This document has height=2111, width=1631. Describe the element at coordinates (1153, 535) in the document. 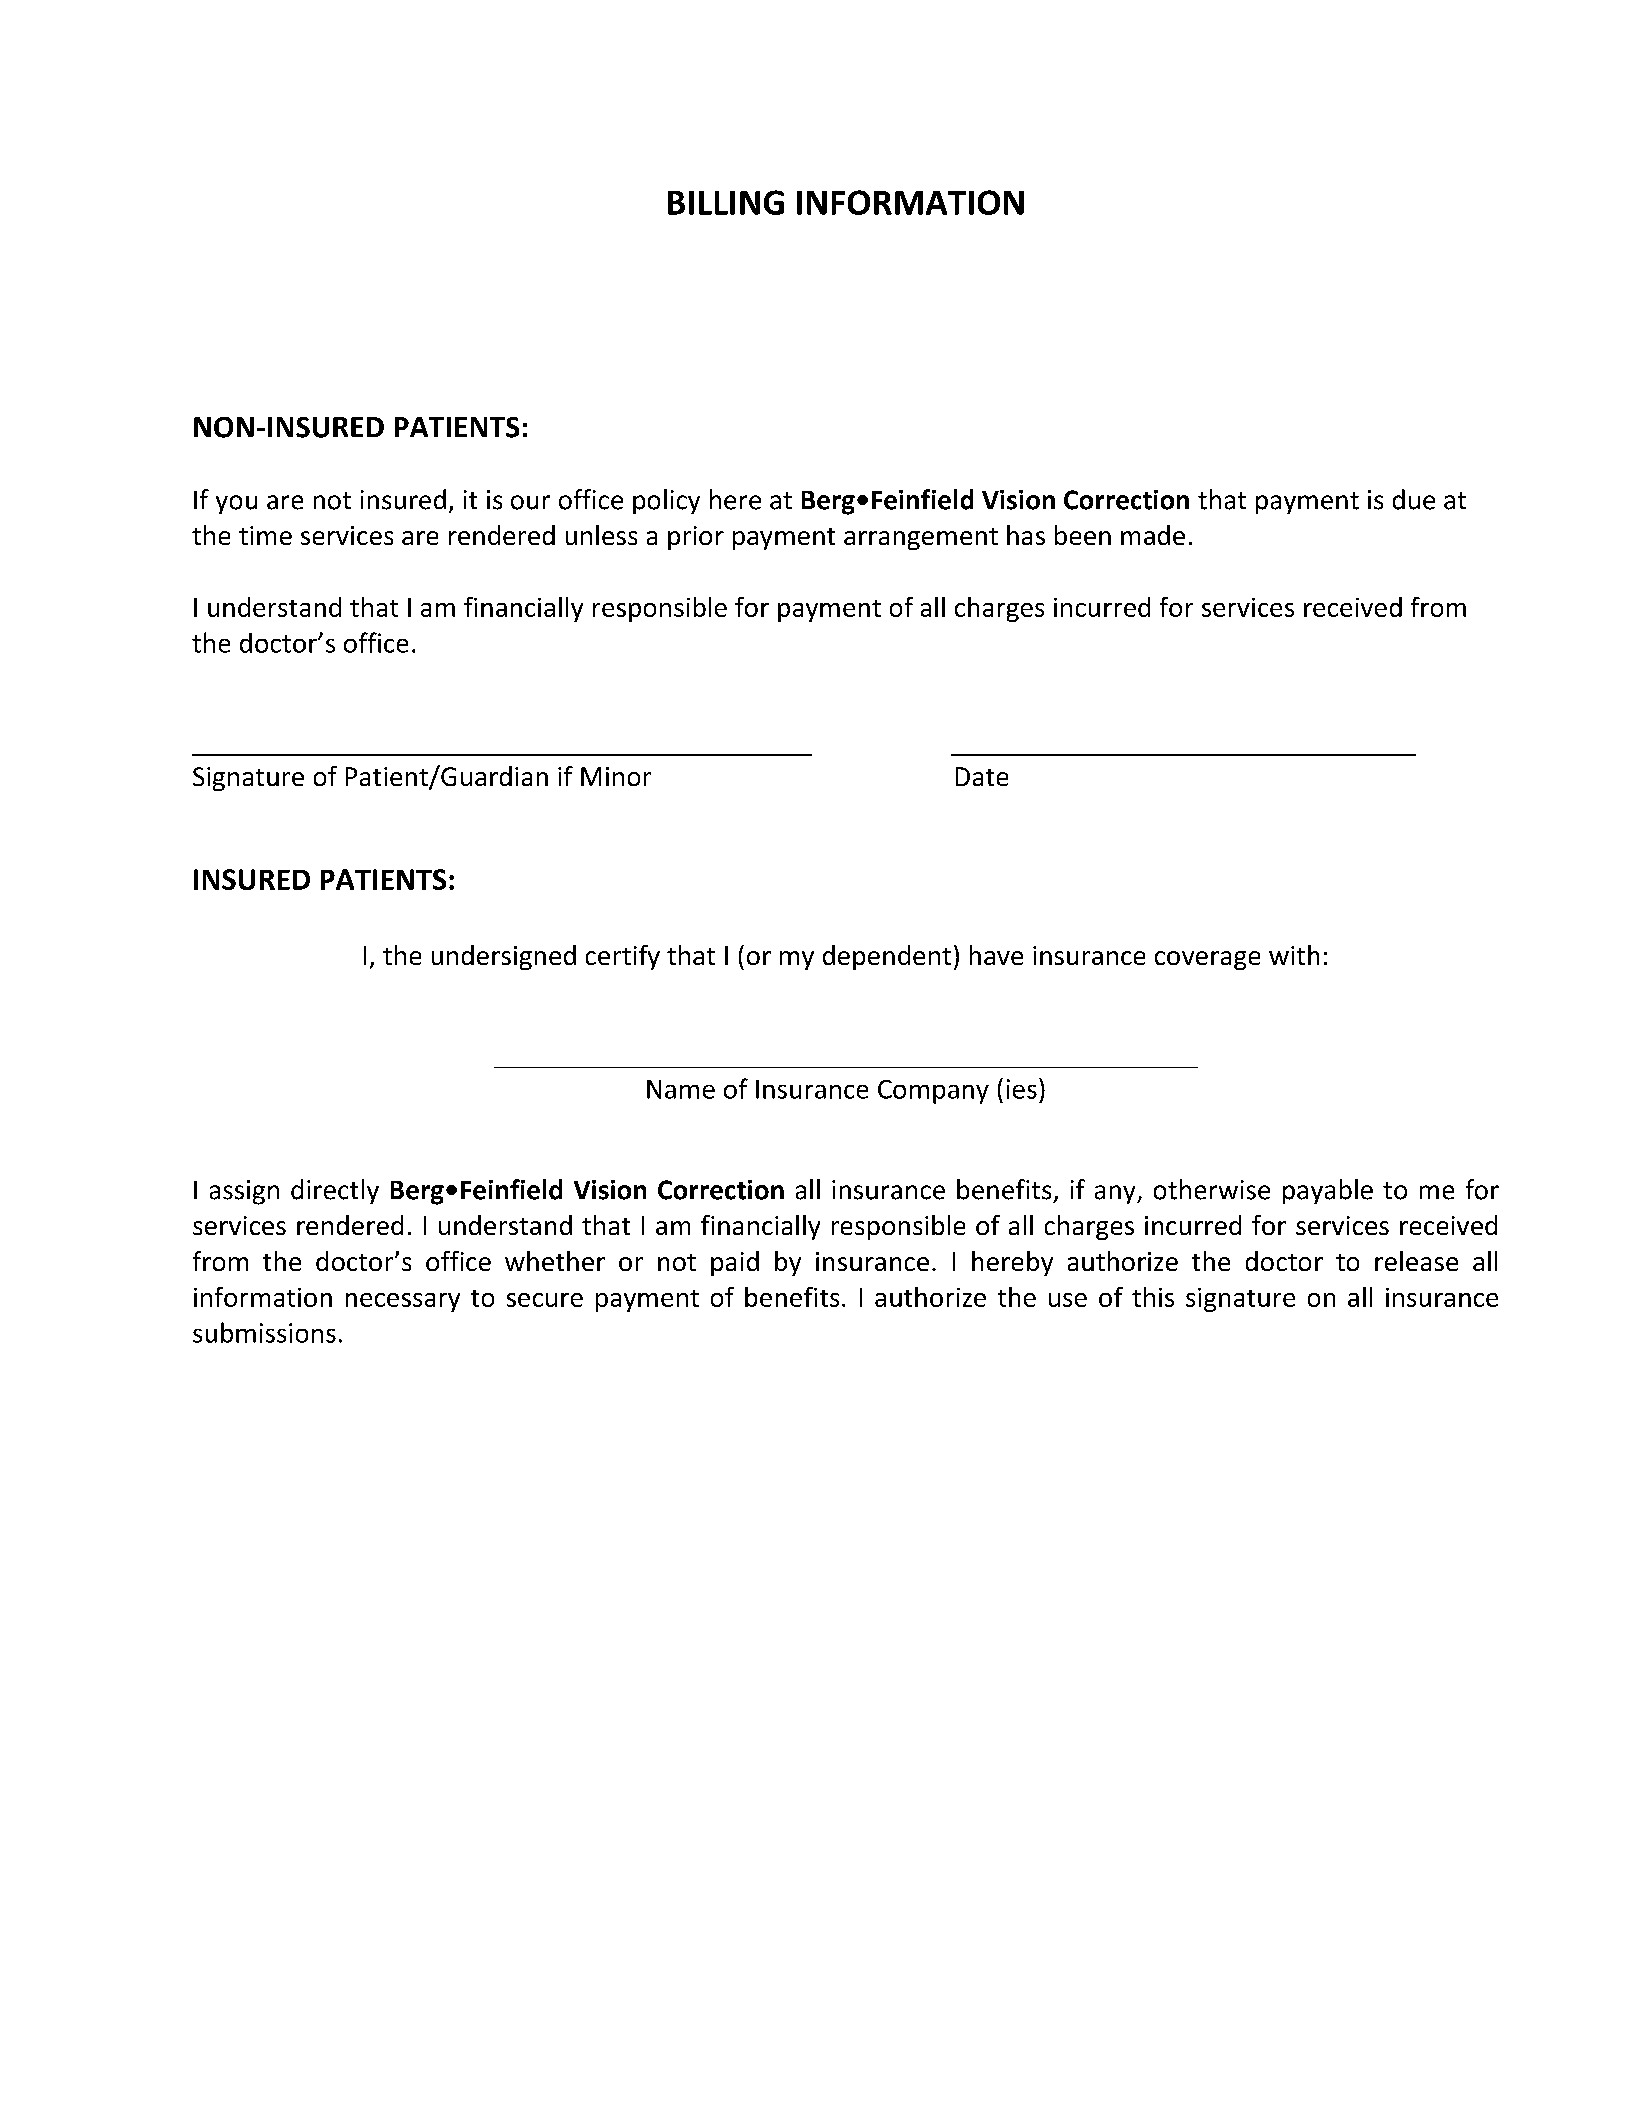

I see `made` at that location.
